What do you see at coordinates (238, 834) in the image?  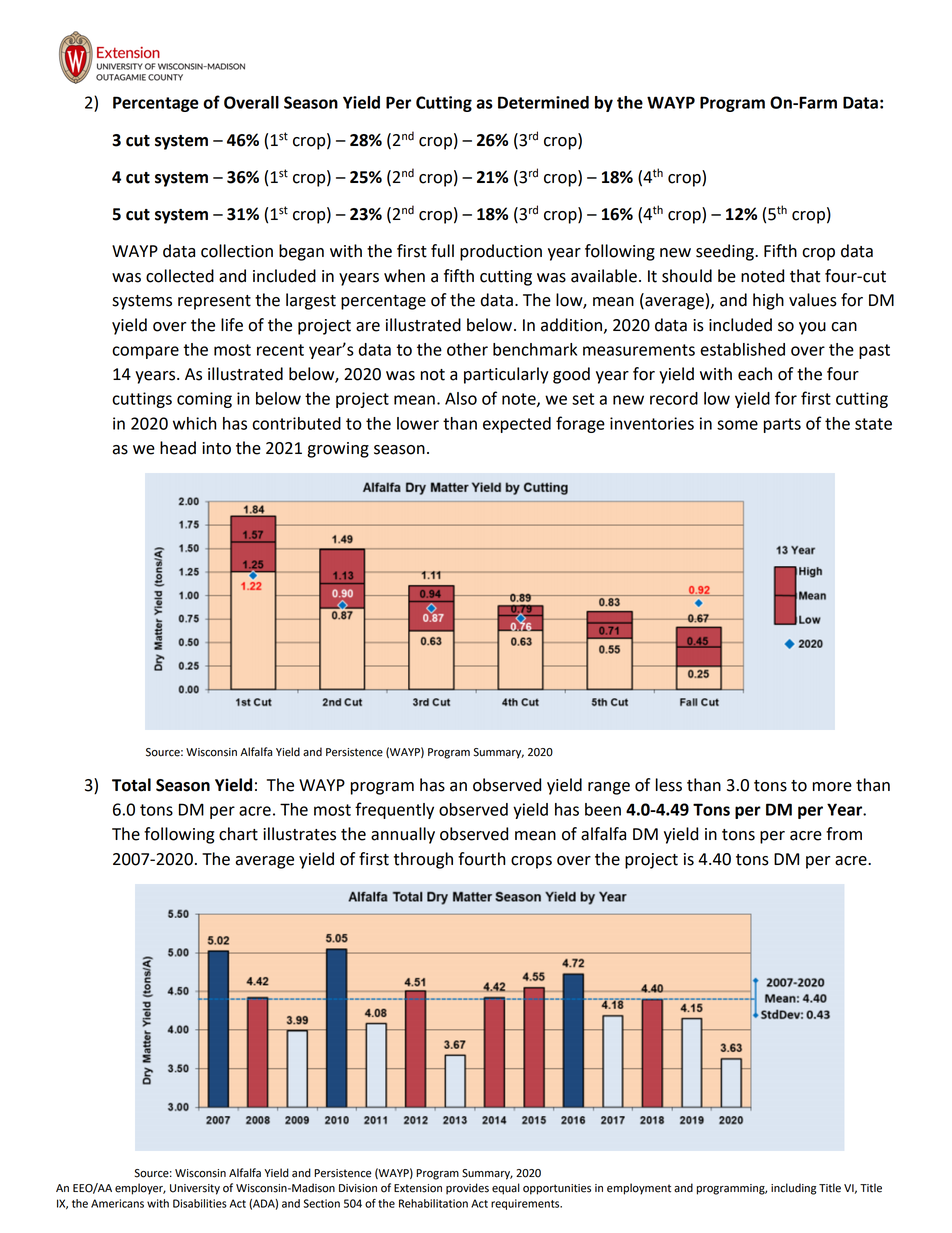 I see `chart` at bounding box center [238, 834].
